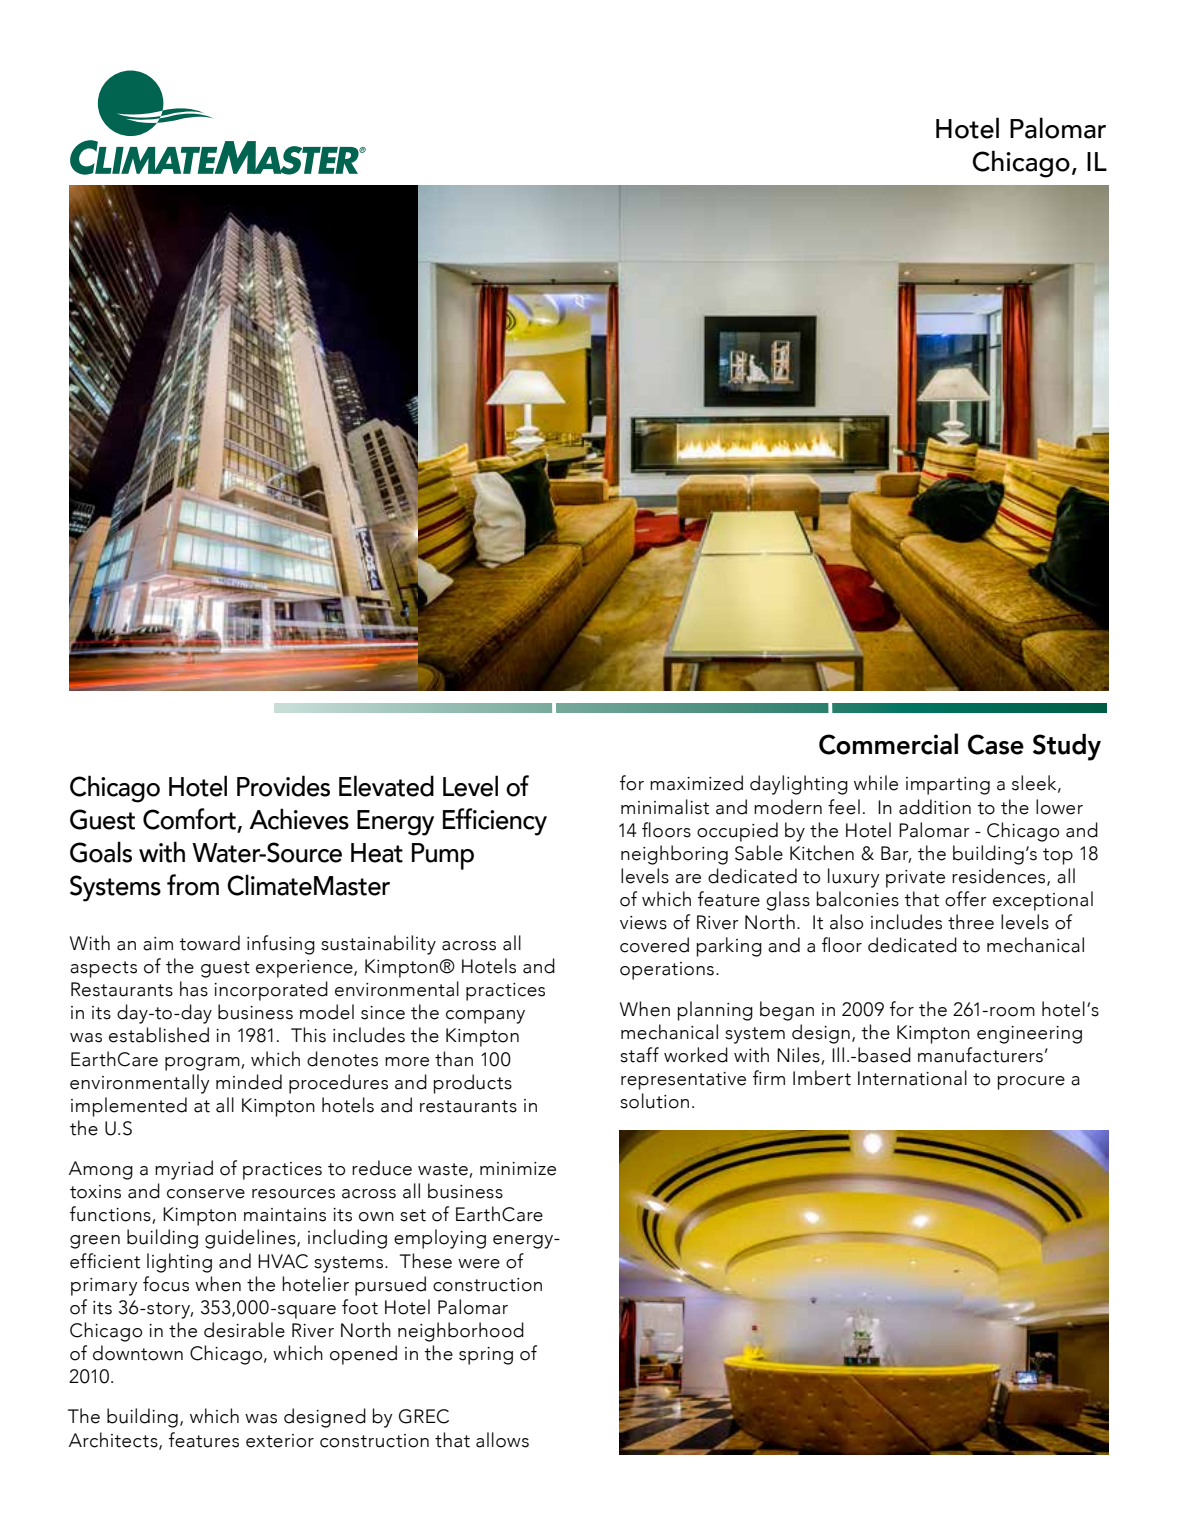 The width and height of the image is (1178, 1524). I want to click on Provides, so click(283, 786).
